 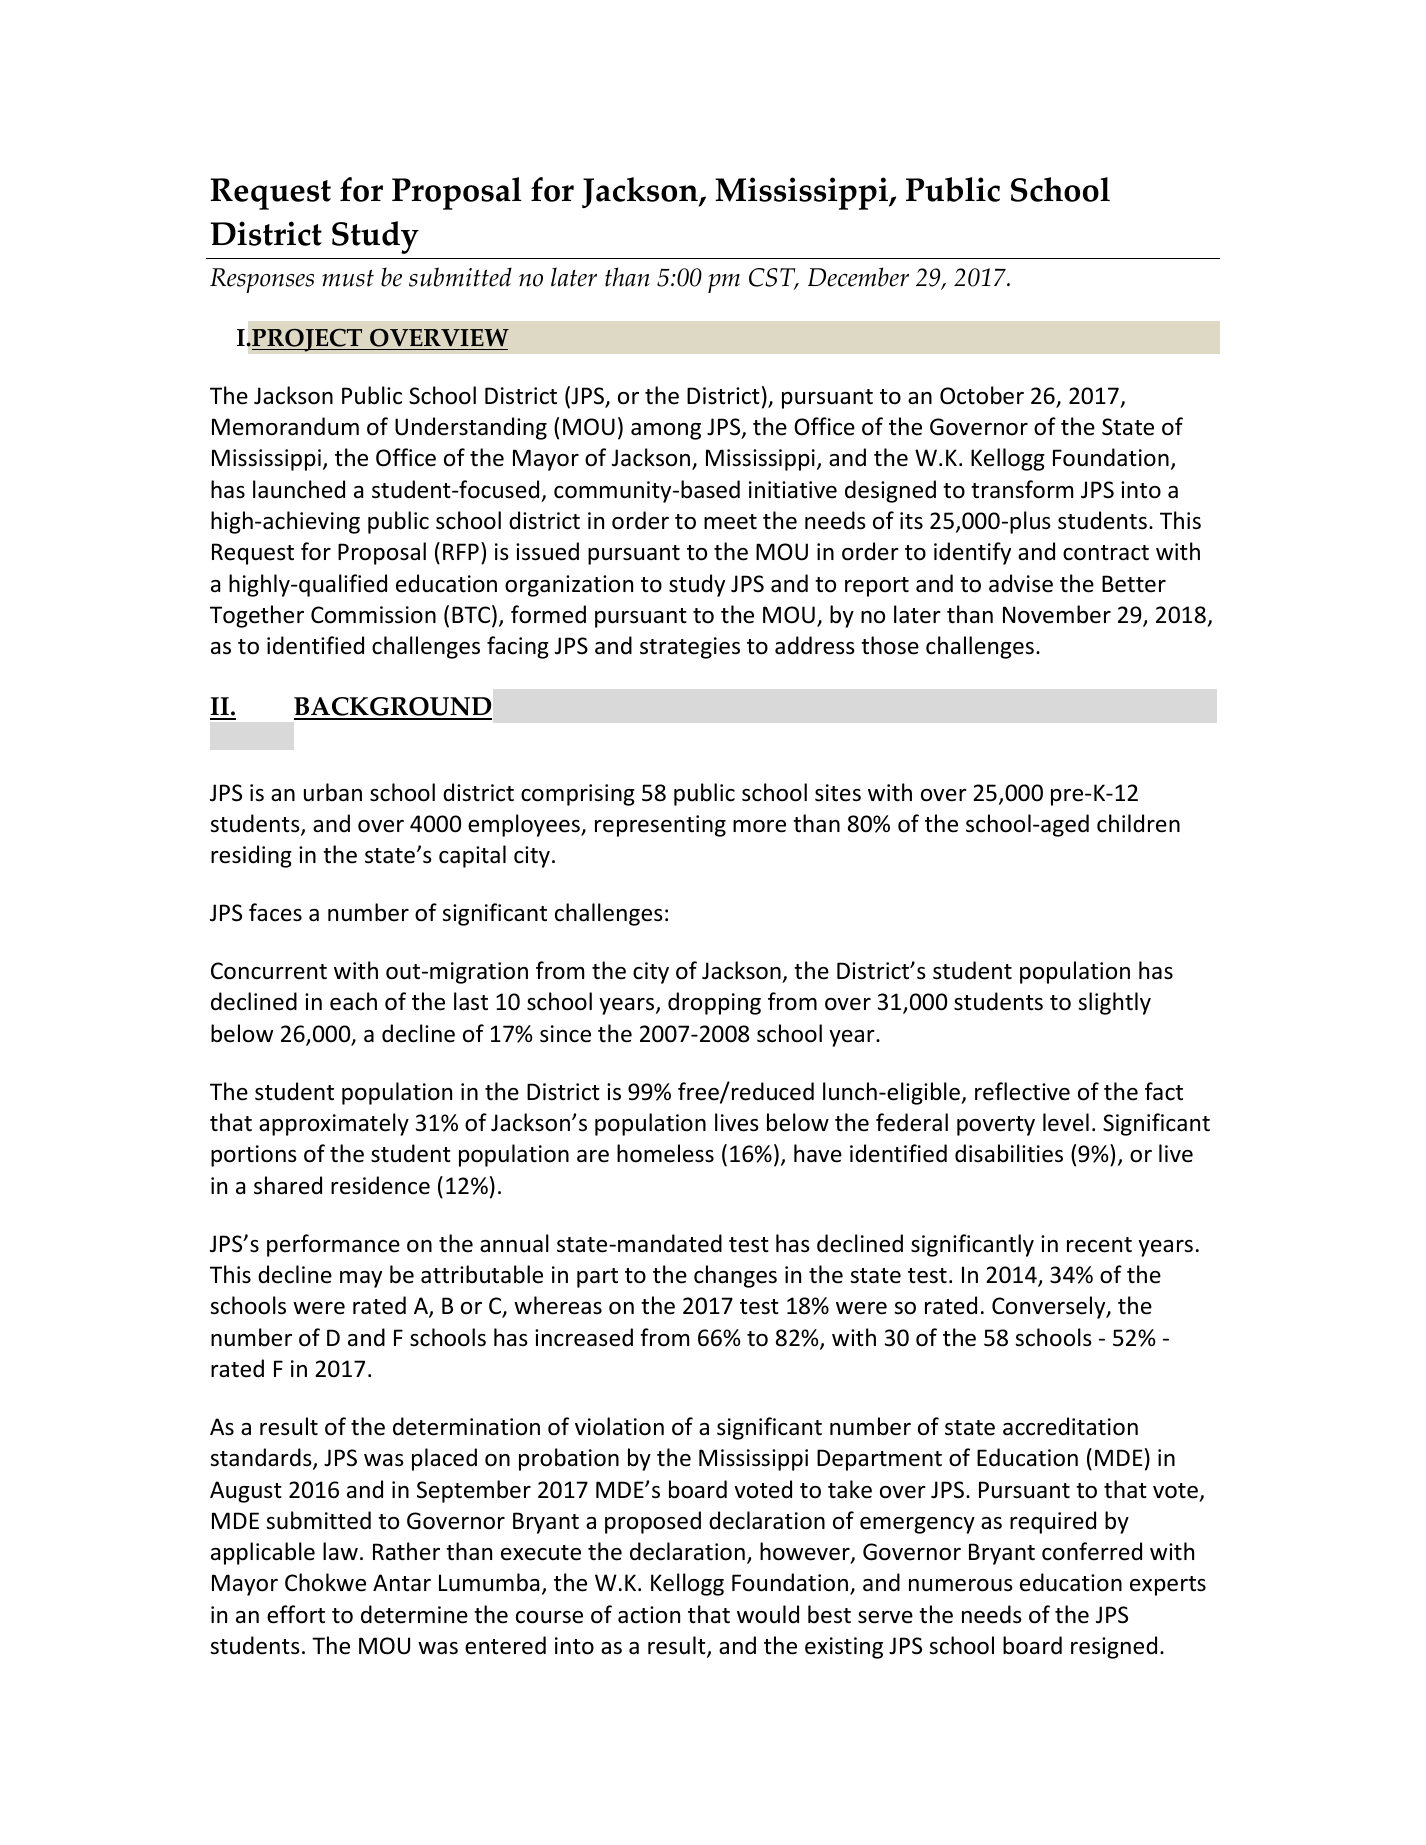 I want to click on homeless, so click(x=665, y=1153).
